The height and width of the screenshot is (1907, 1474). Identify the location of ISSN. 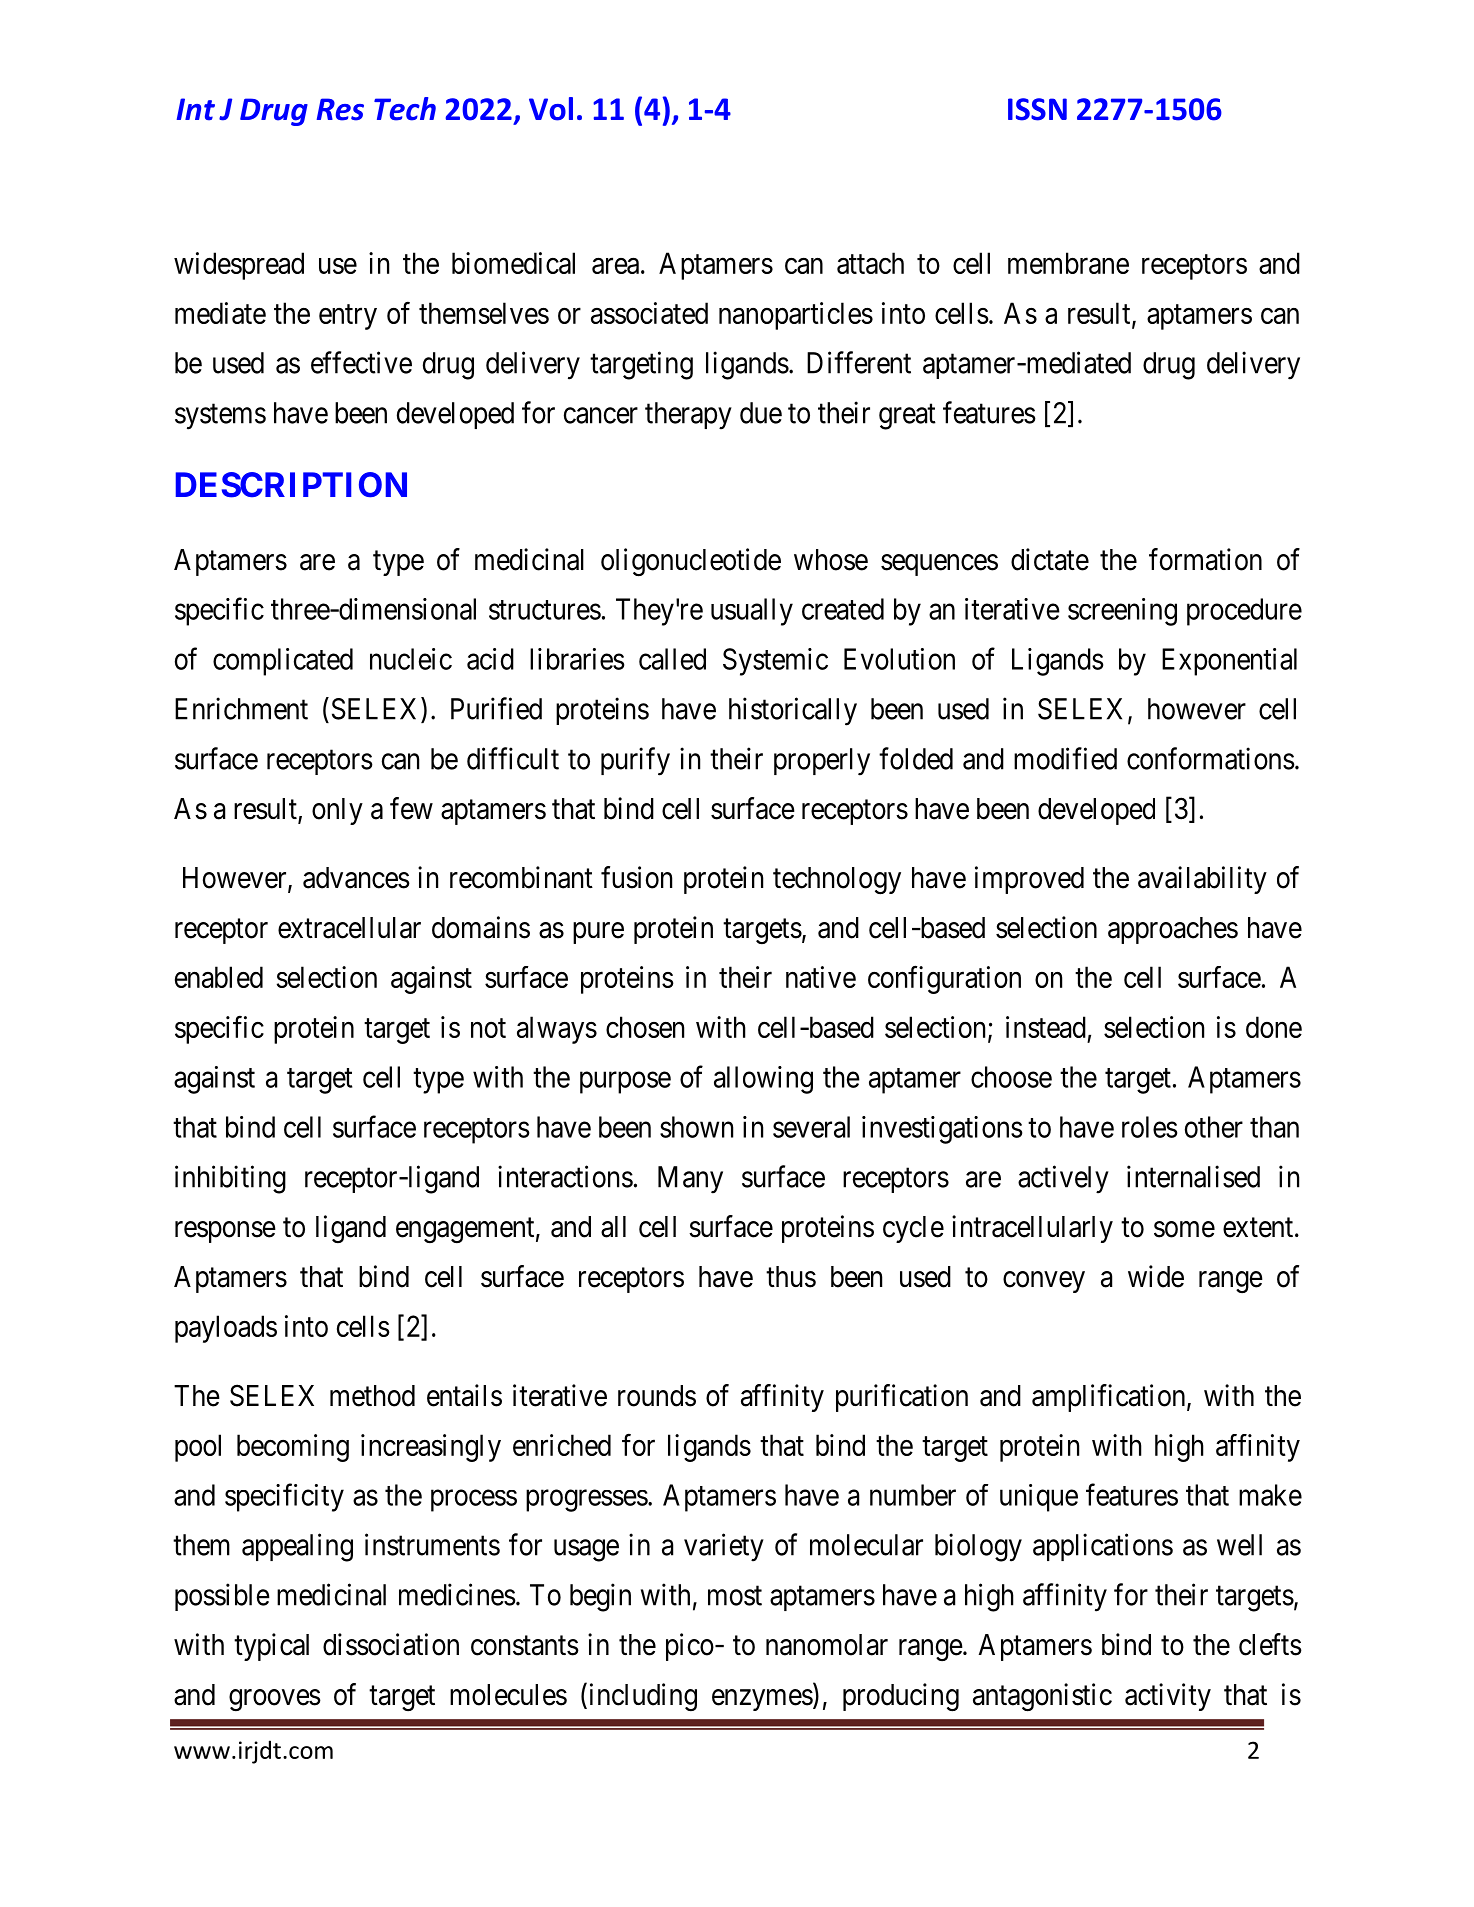
(1037, 109).
